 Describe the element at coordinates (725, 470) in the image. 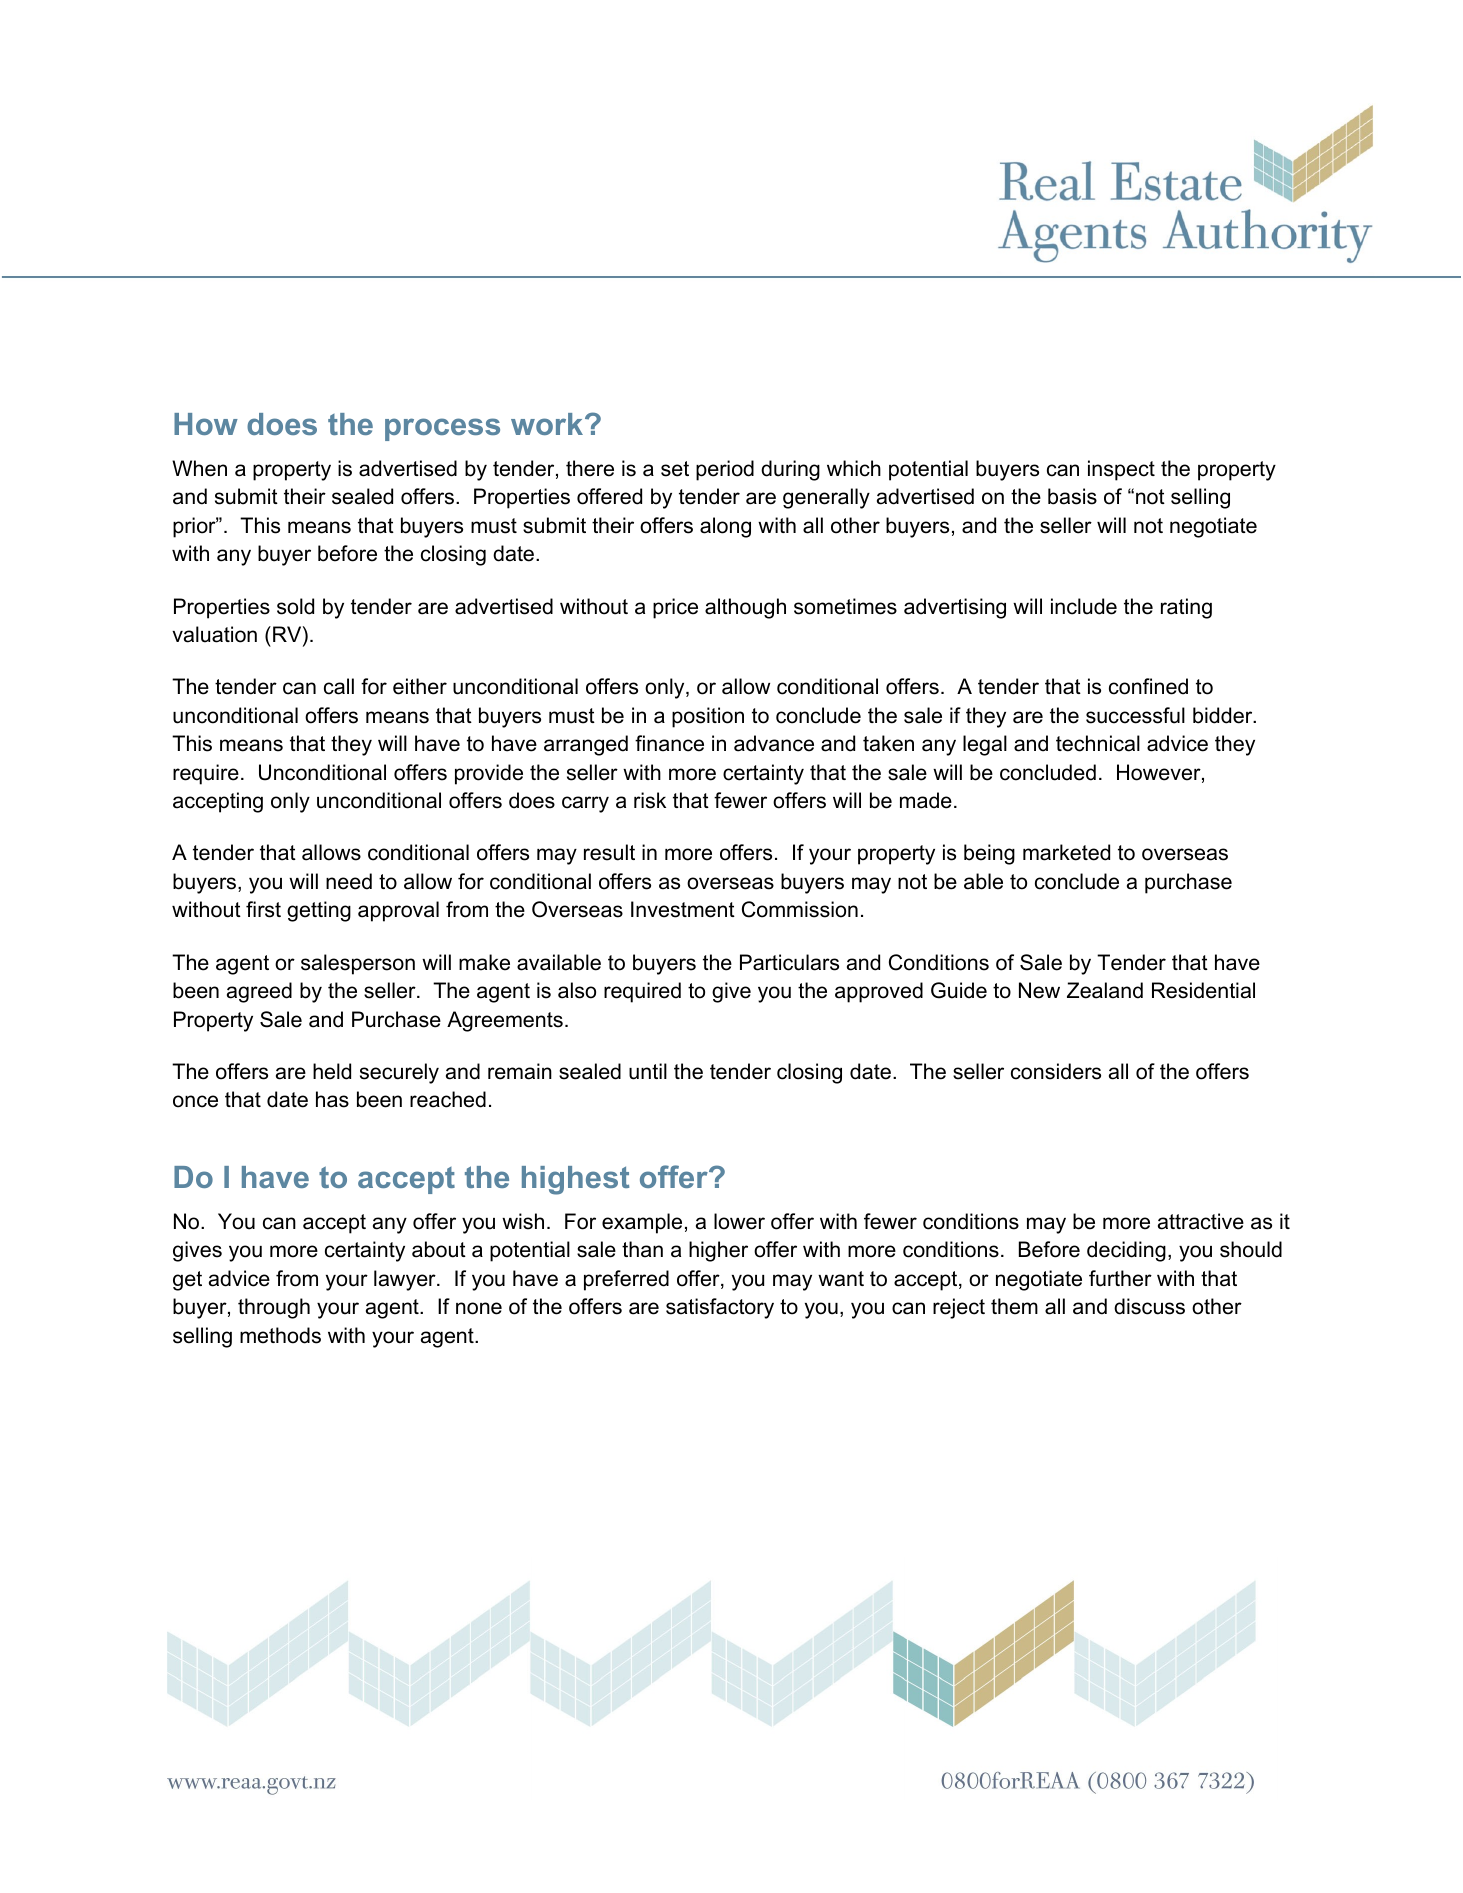

I see `period` at that location.
